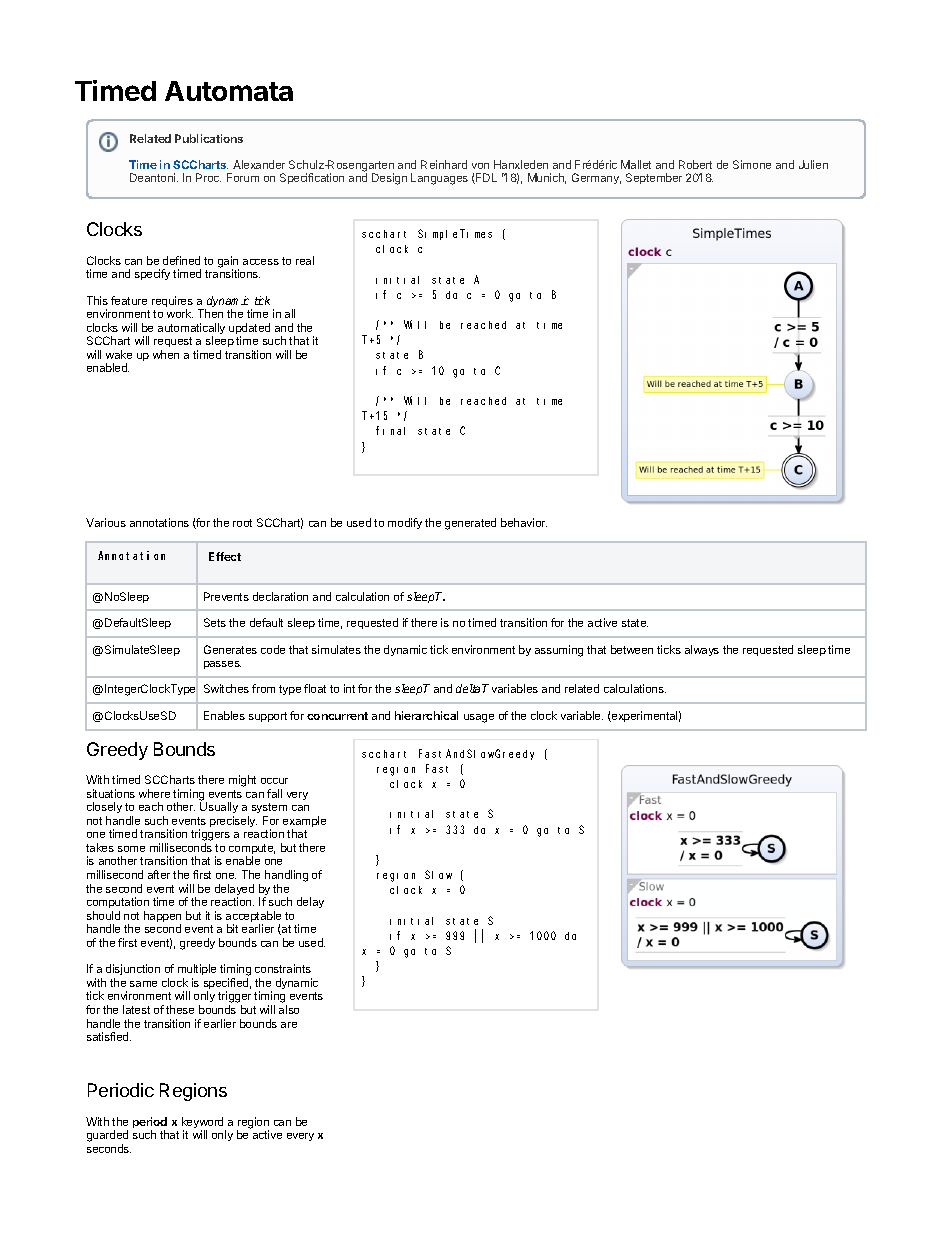  I want to click on Reinhard, so click(444, 164).
